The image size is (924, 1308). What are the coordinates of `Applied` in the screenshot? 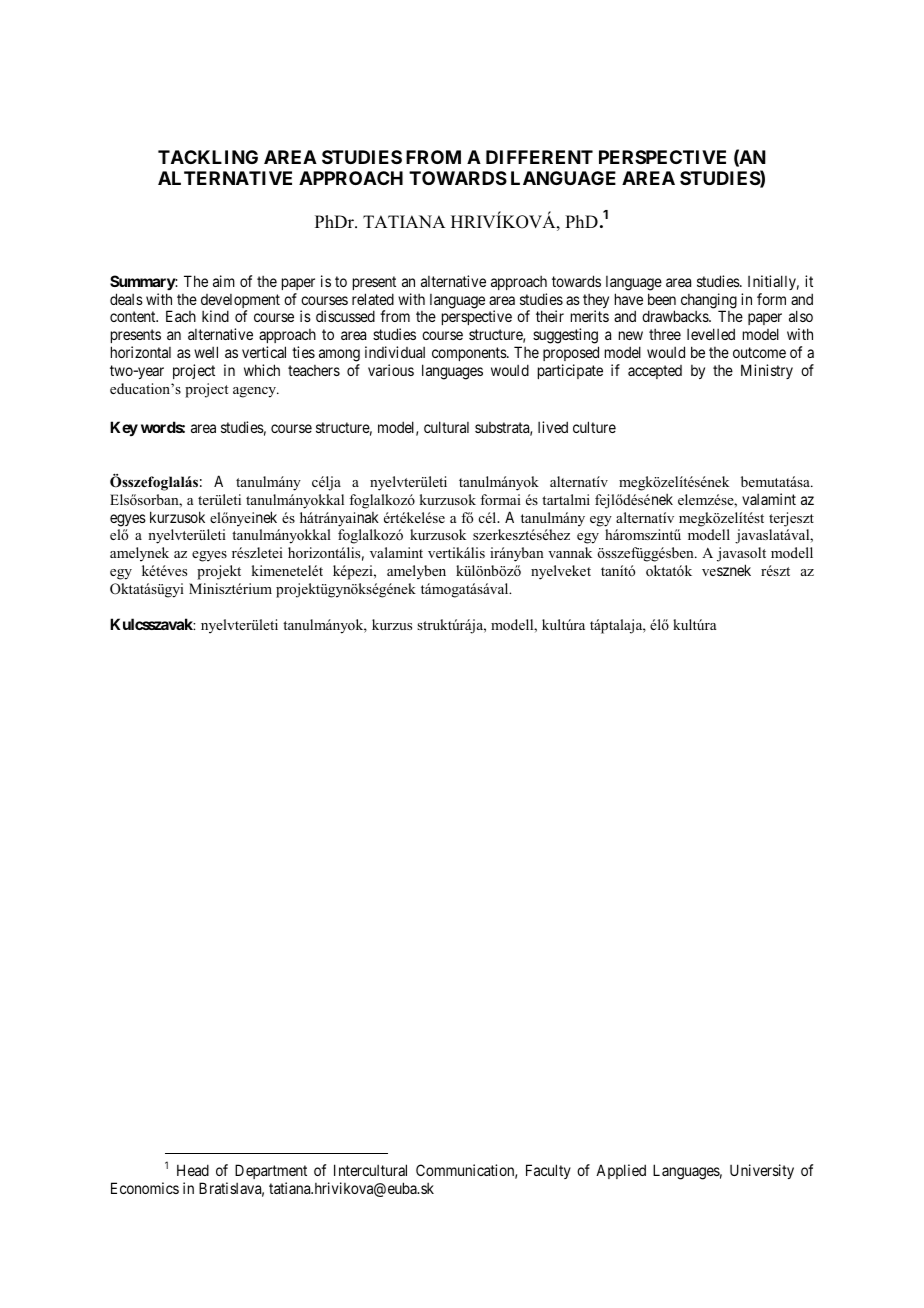 It's located at (621, 1171).
